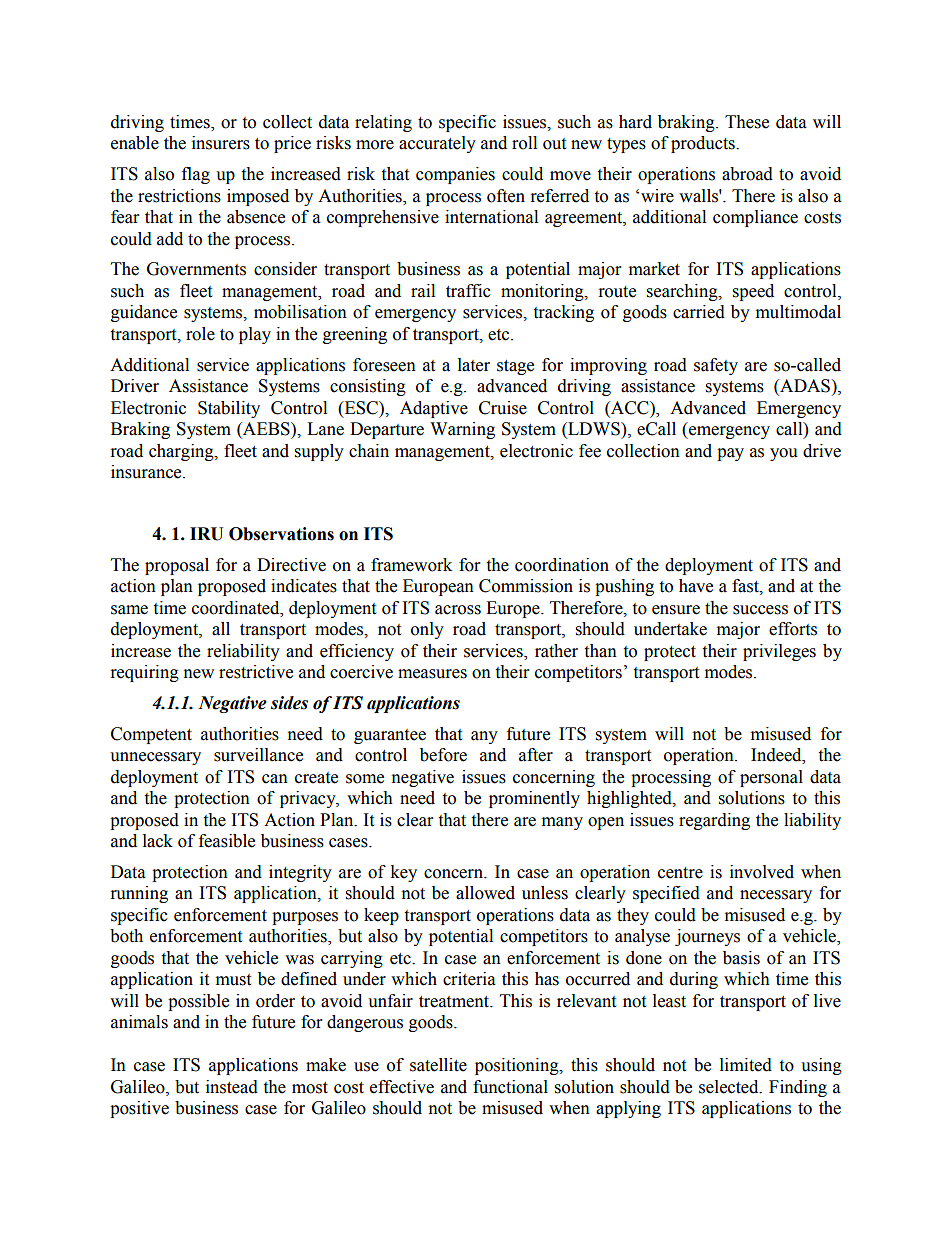 This screenshot has width=952, height=1233. I want to click on companies, so click(455, 175).
